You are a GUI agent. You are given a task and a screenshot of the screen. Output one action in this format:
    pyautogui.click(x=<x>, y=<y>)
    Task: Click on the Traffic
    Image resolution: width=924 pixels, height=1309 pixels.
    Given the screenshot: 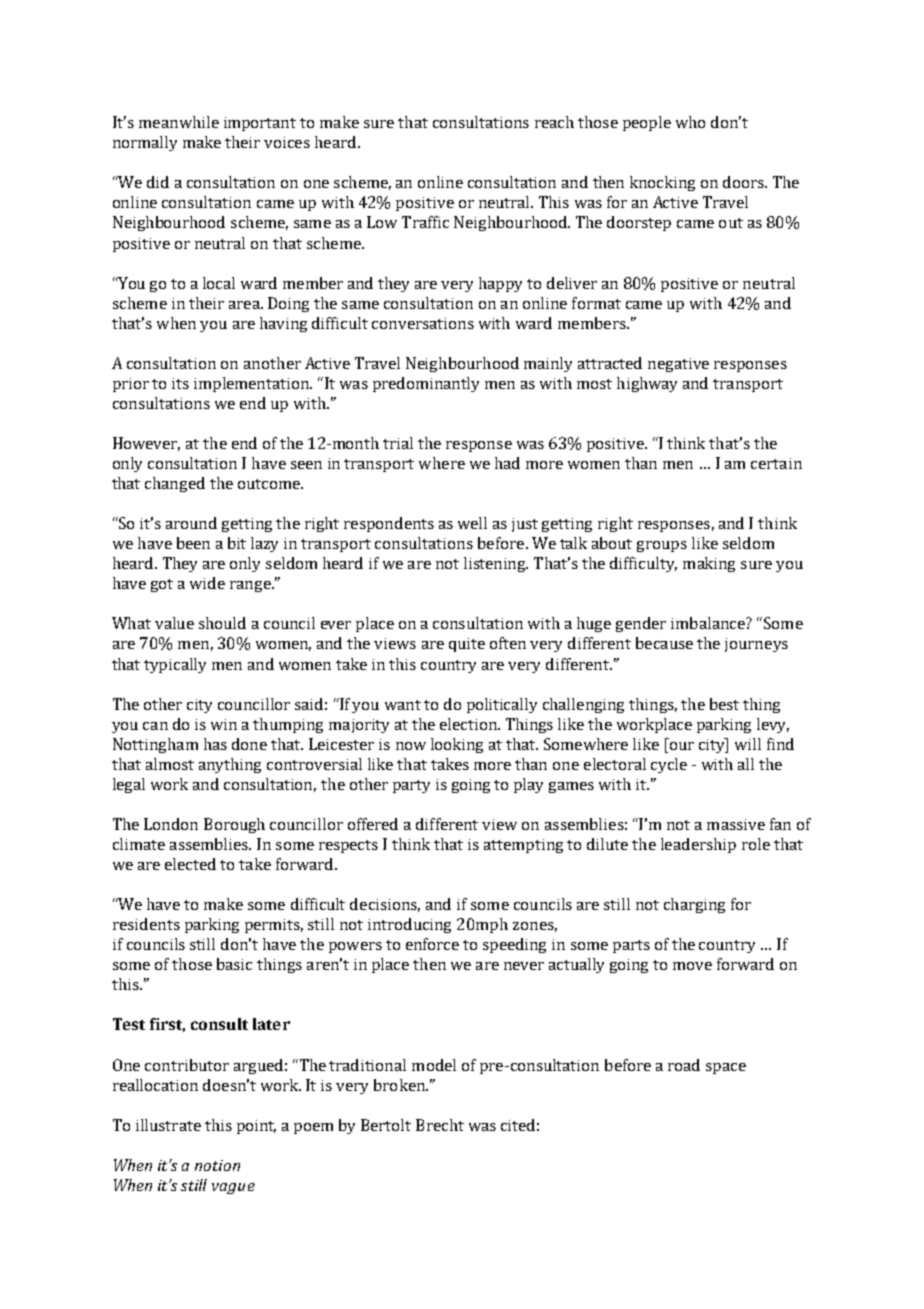 What is the action you would take?
    pyautogui.click(x=425, y=222)
